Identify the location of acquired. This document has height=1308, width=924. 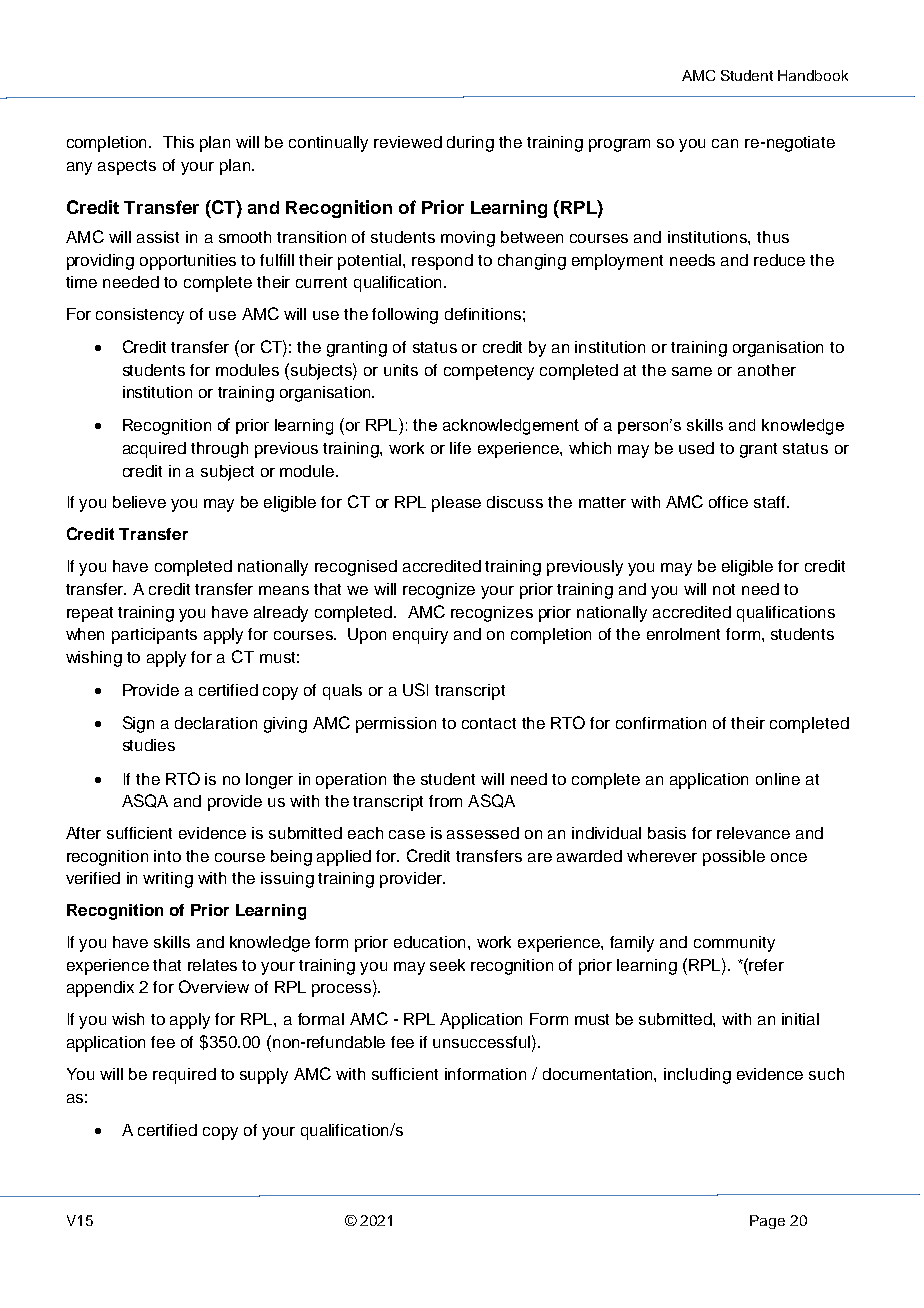
(154, 450).
